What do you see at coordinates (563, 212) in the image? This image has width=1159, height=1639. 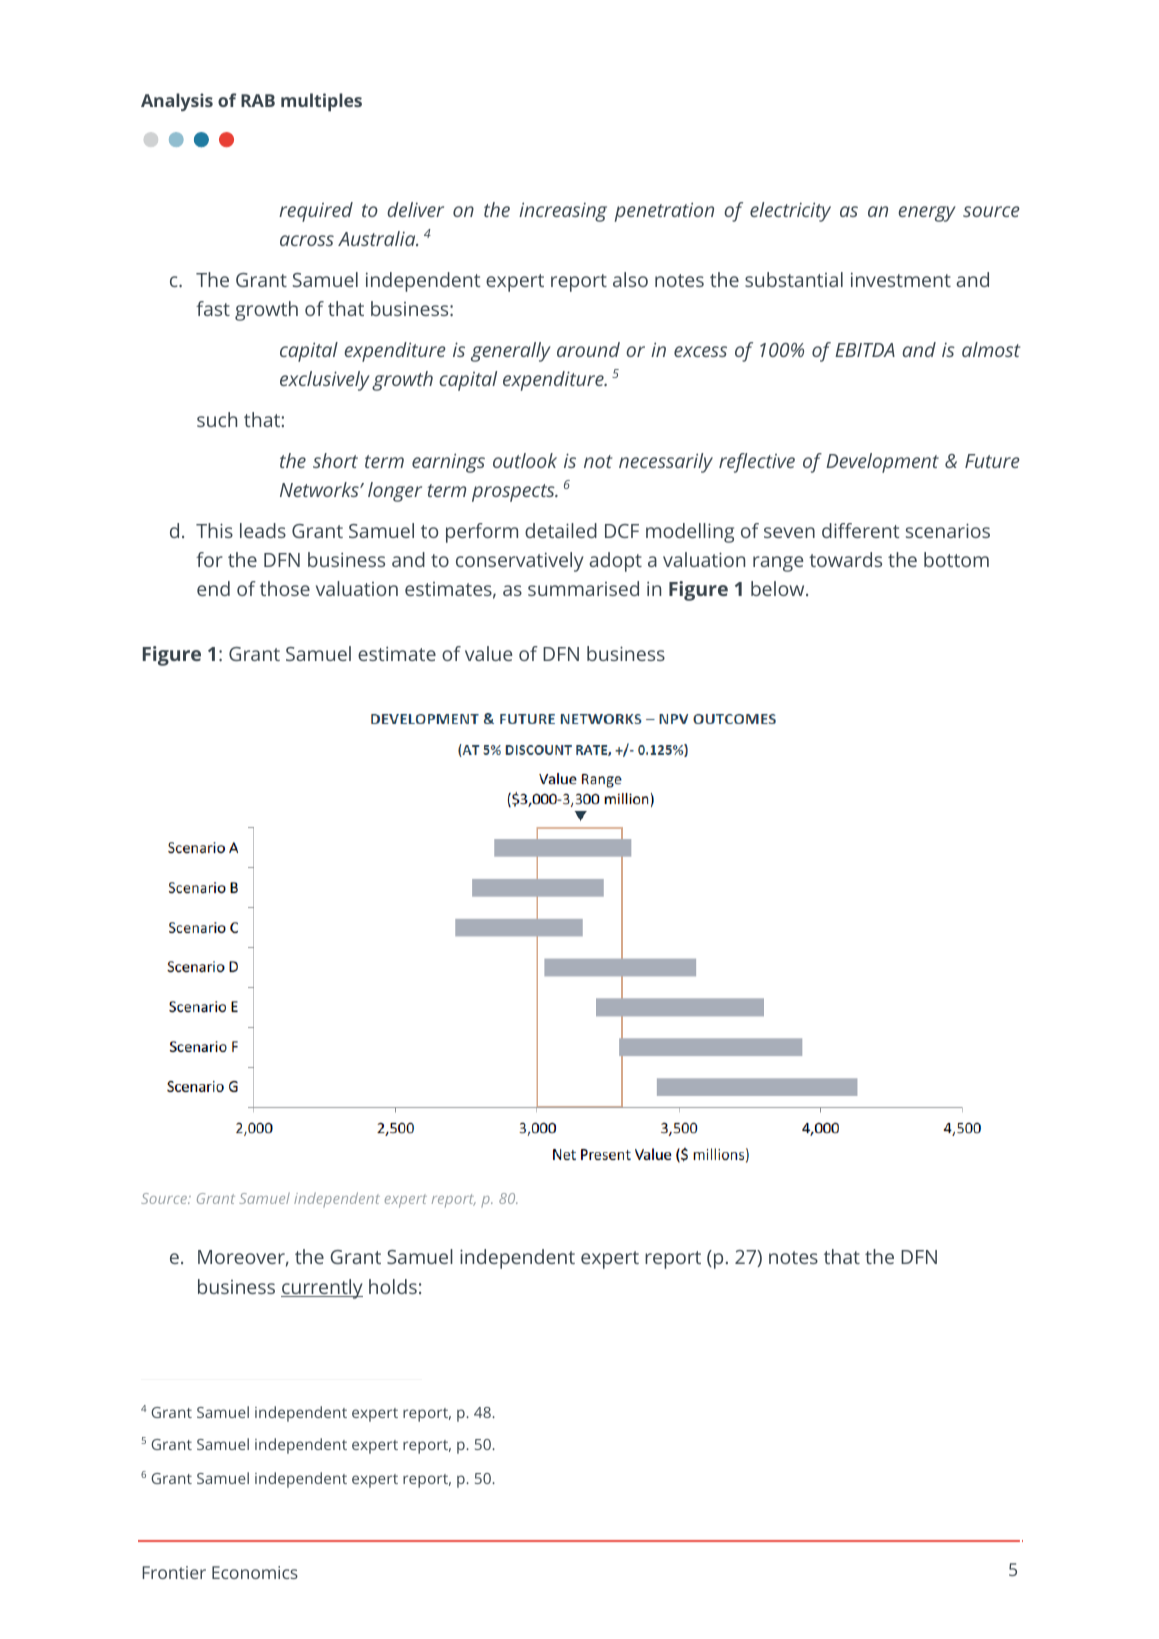 I see `increasing` at bounding box center [563, 212].
